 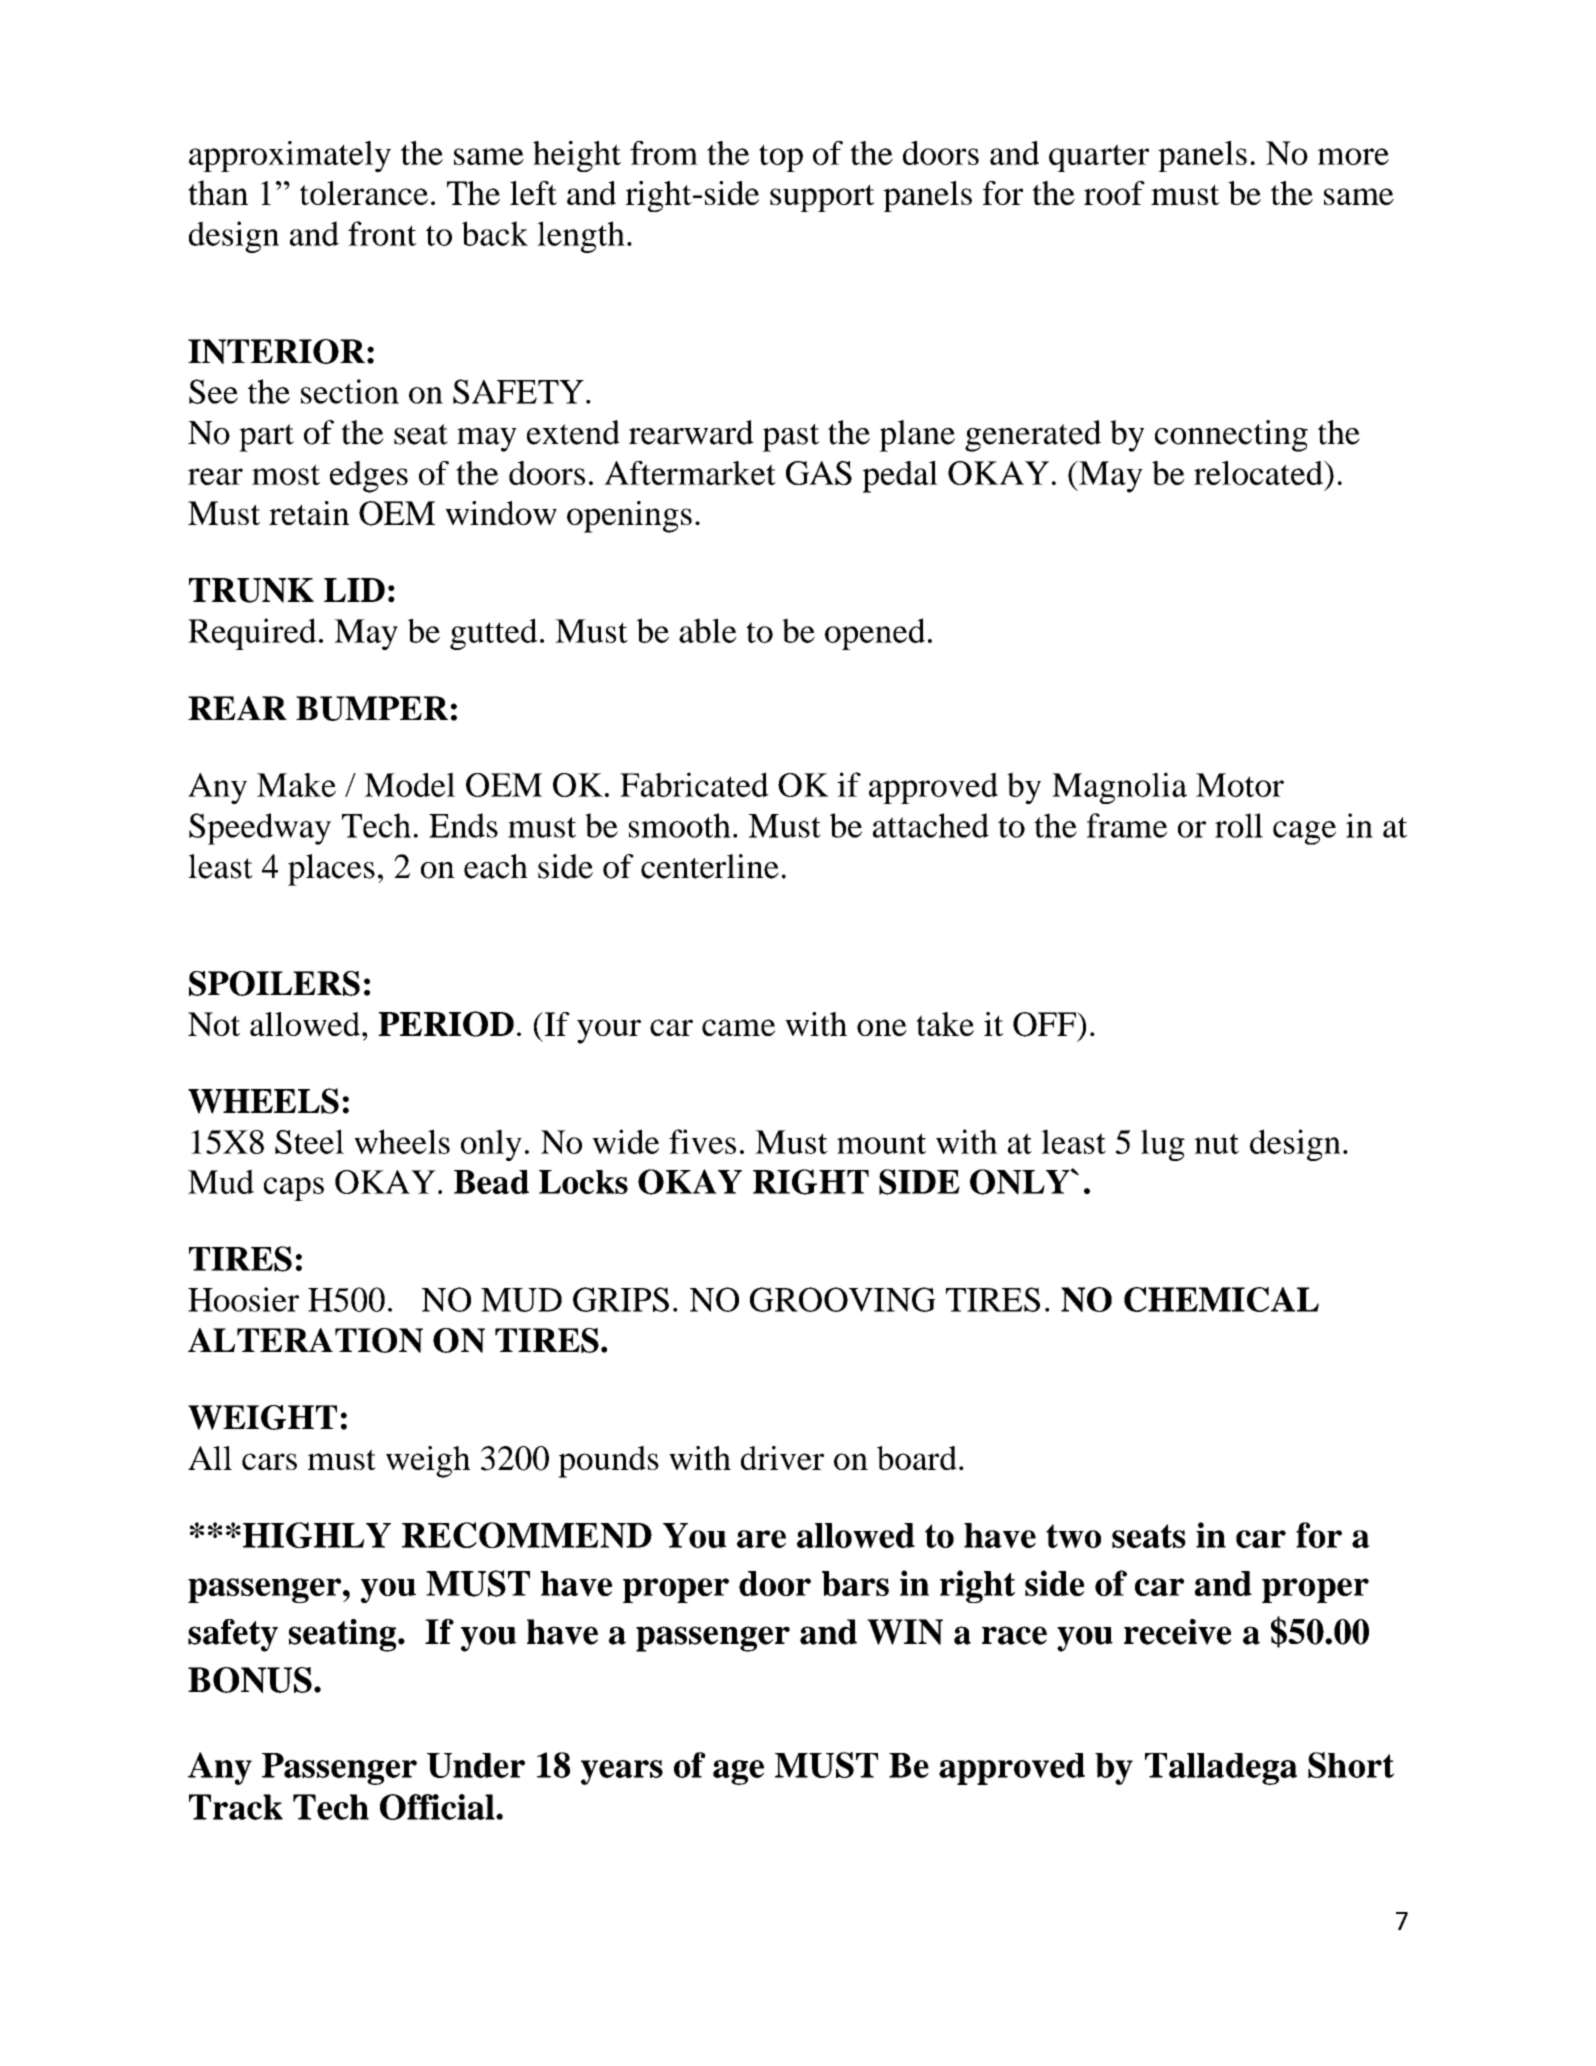 What do you see at coordinates (1114, 193) in the page?
I see `roof` at bounding box center [1114, 193].
